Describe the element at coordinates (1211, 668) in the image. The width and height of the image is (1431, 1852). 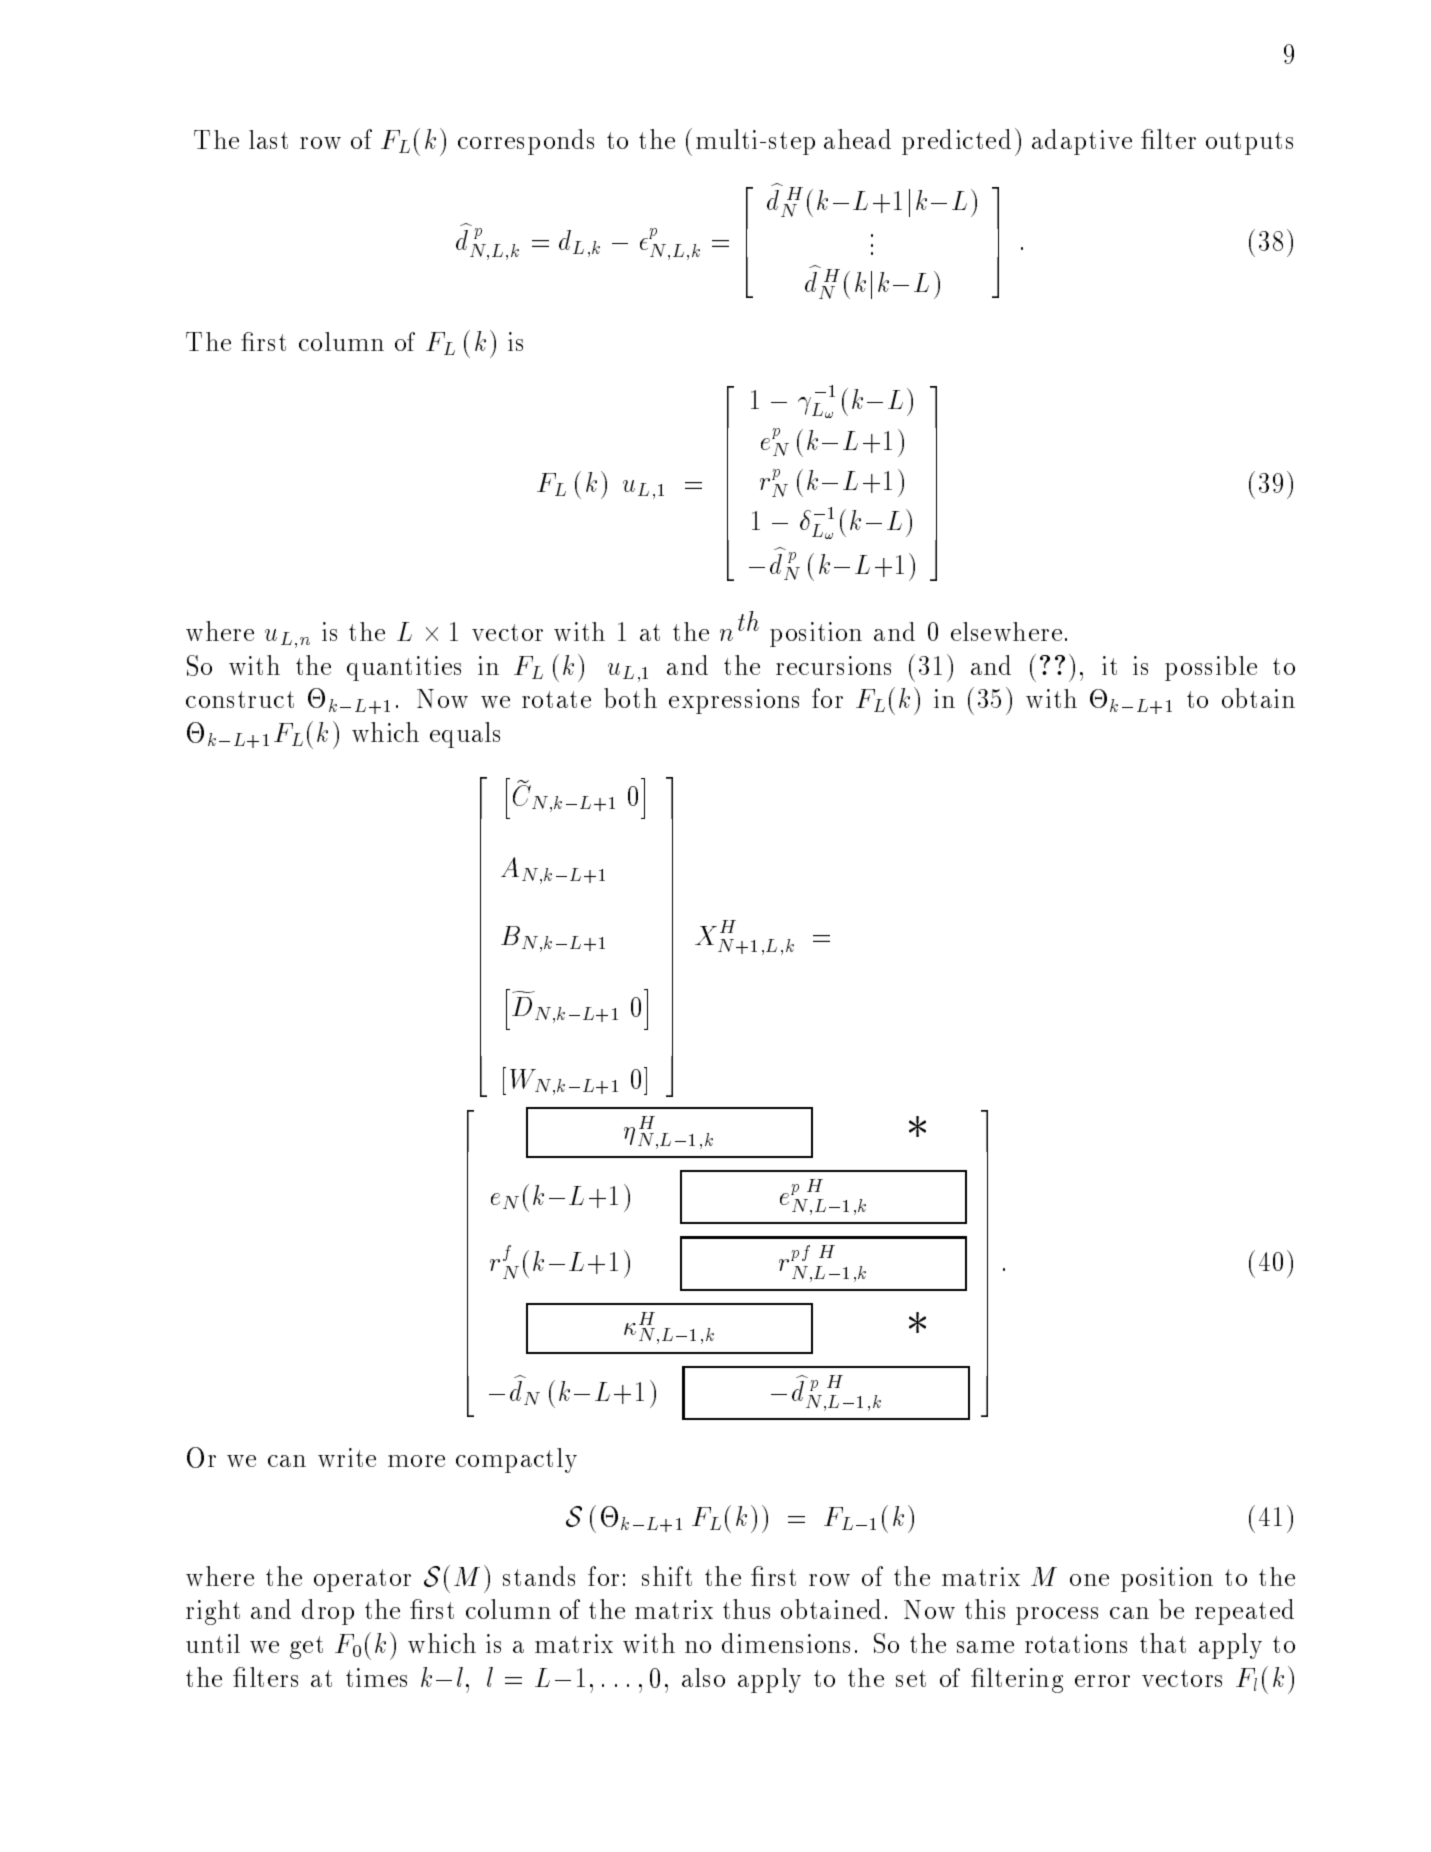
I see `possible` at that location.
